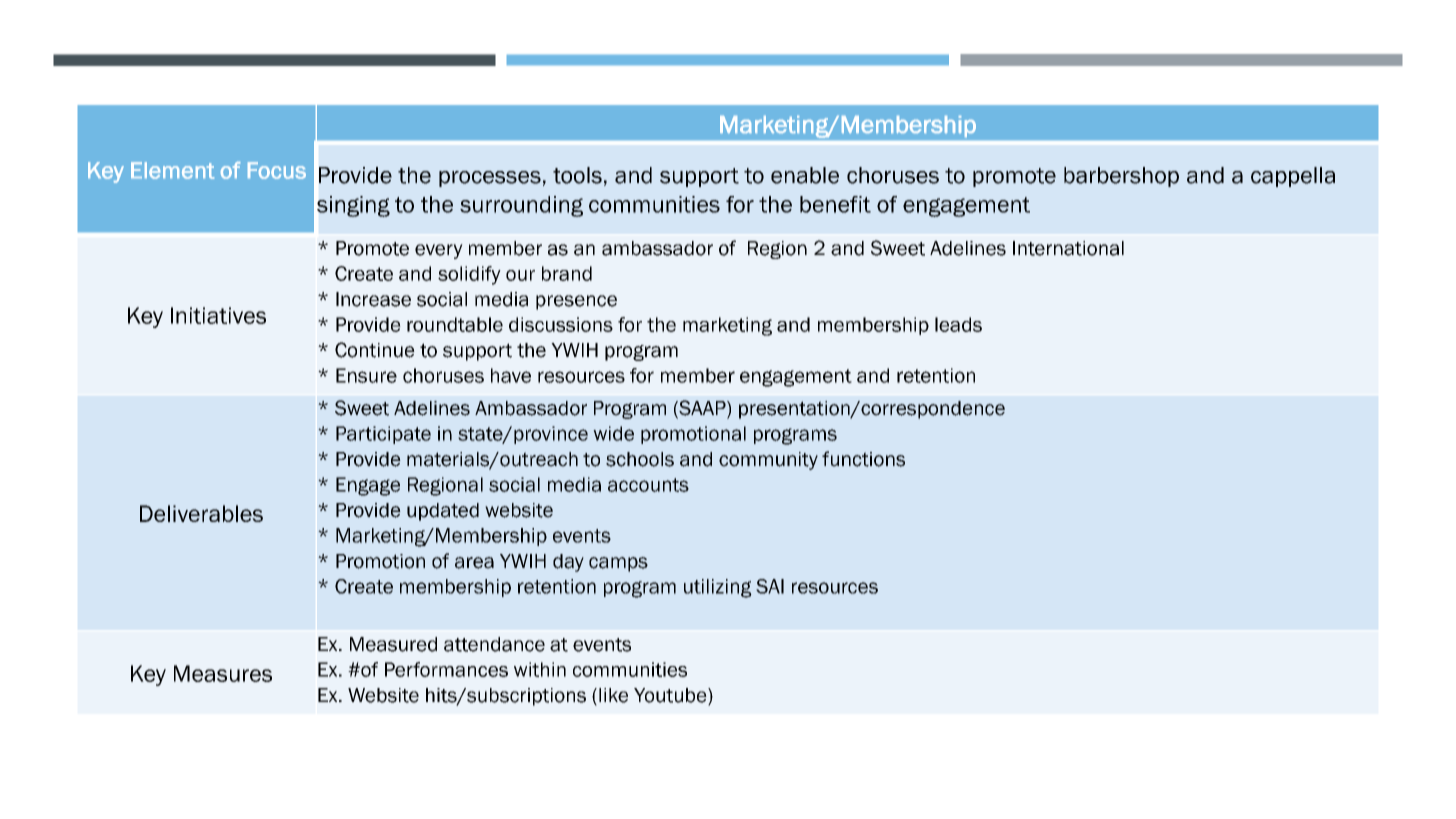 The image size is (1456, 819). What do you see at coordinates (618, 564) in the screenshot?
I see `camps` at bounding box center [618, 564].
